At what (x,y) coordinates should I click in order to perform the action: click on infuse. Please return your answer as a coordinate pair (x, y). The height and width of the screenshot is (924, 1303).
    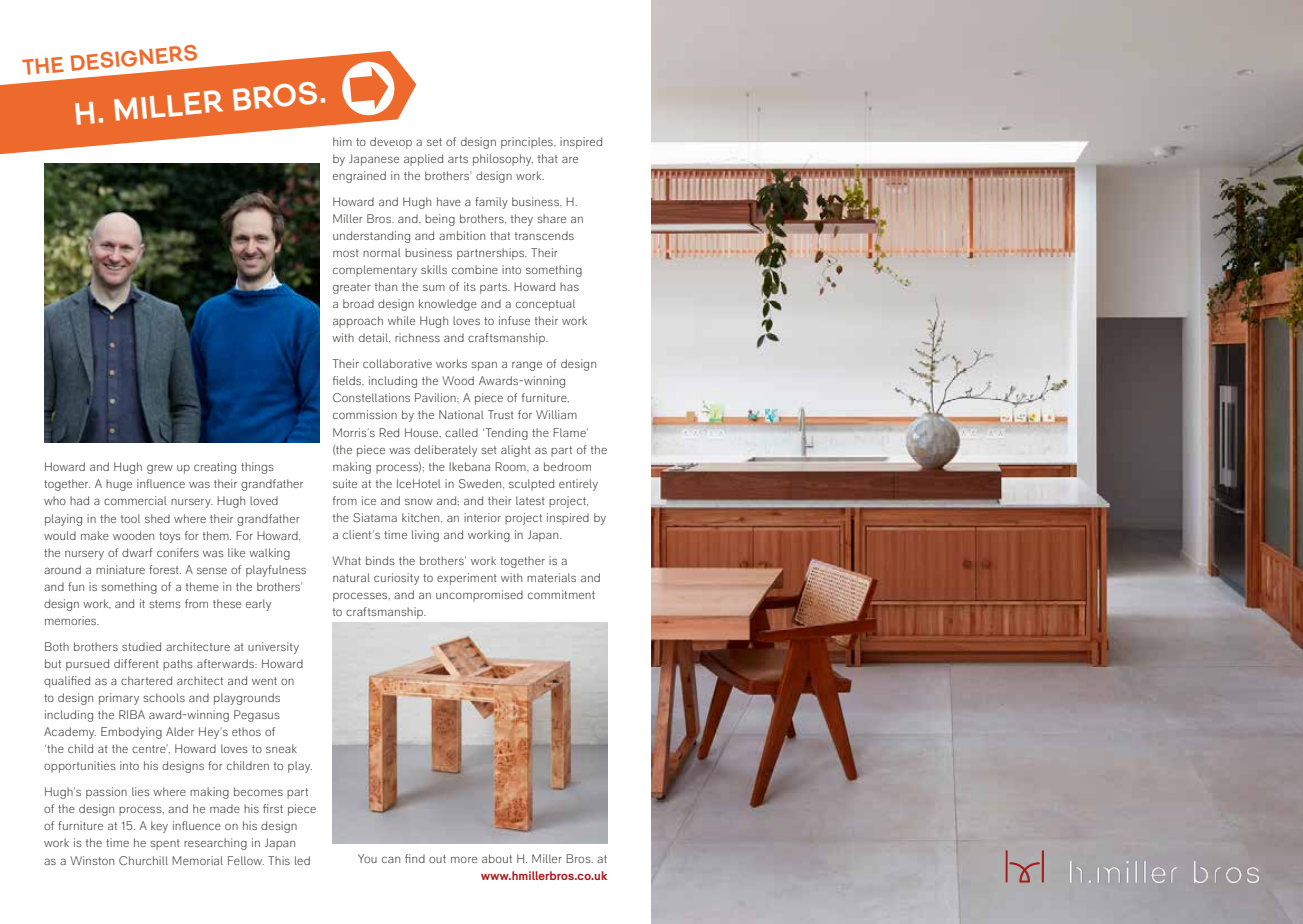
    Looking at the image, I should click on (514, 320).
